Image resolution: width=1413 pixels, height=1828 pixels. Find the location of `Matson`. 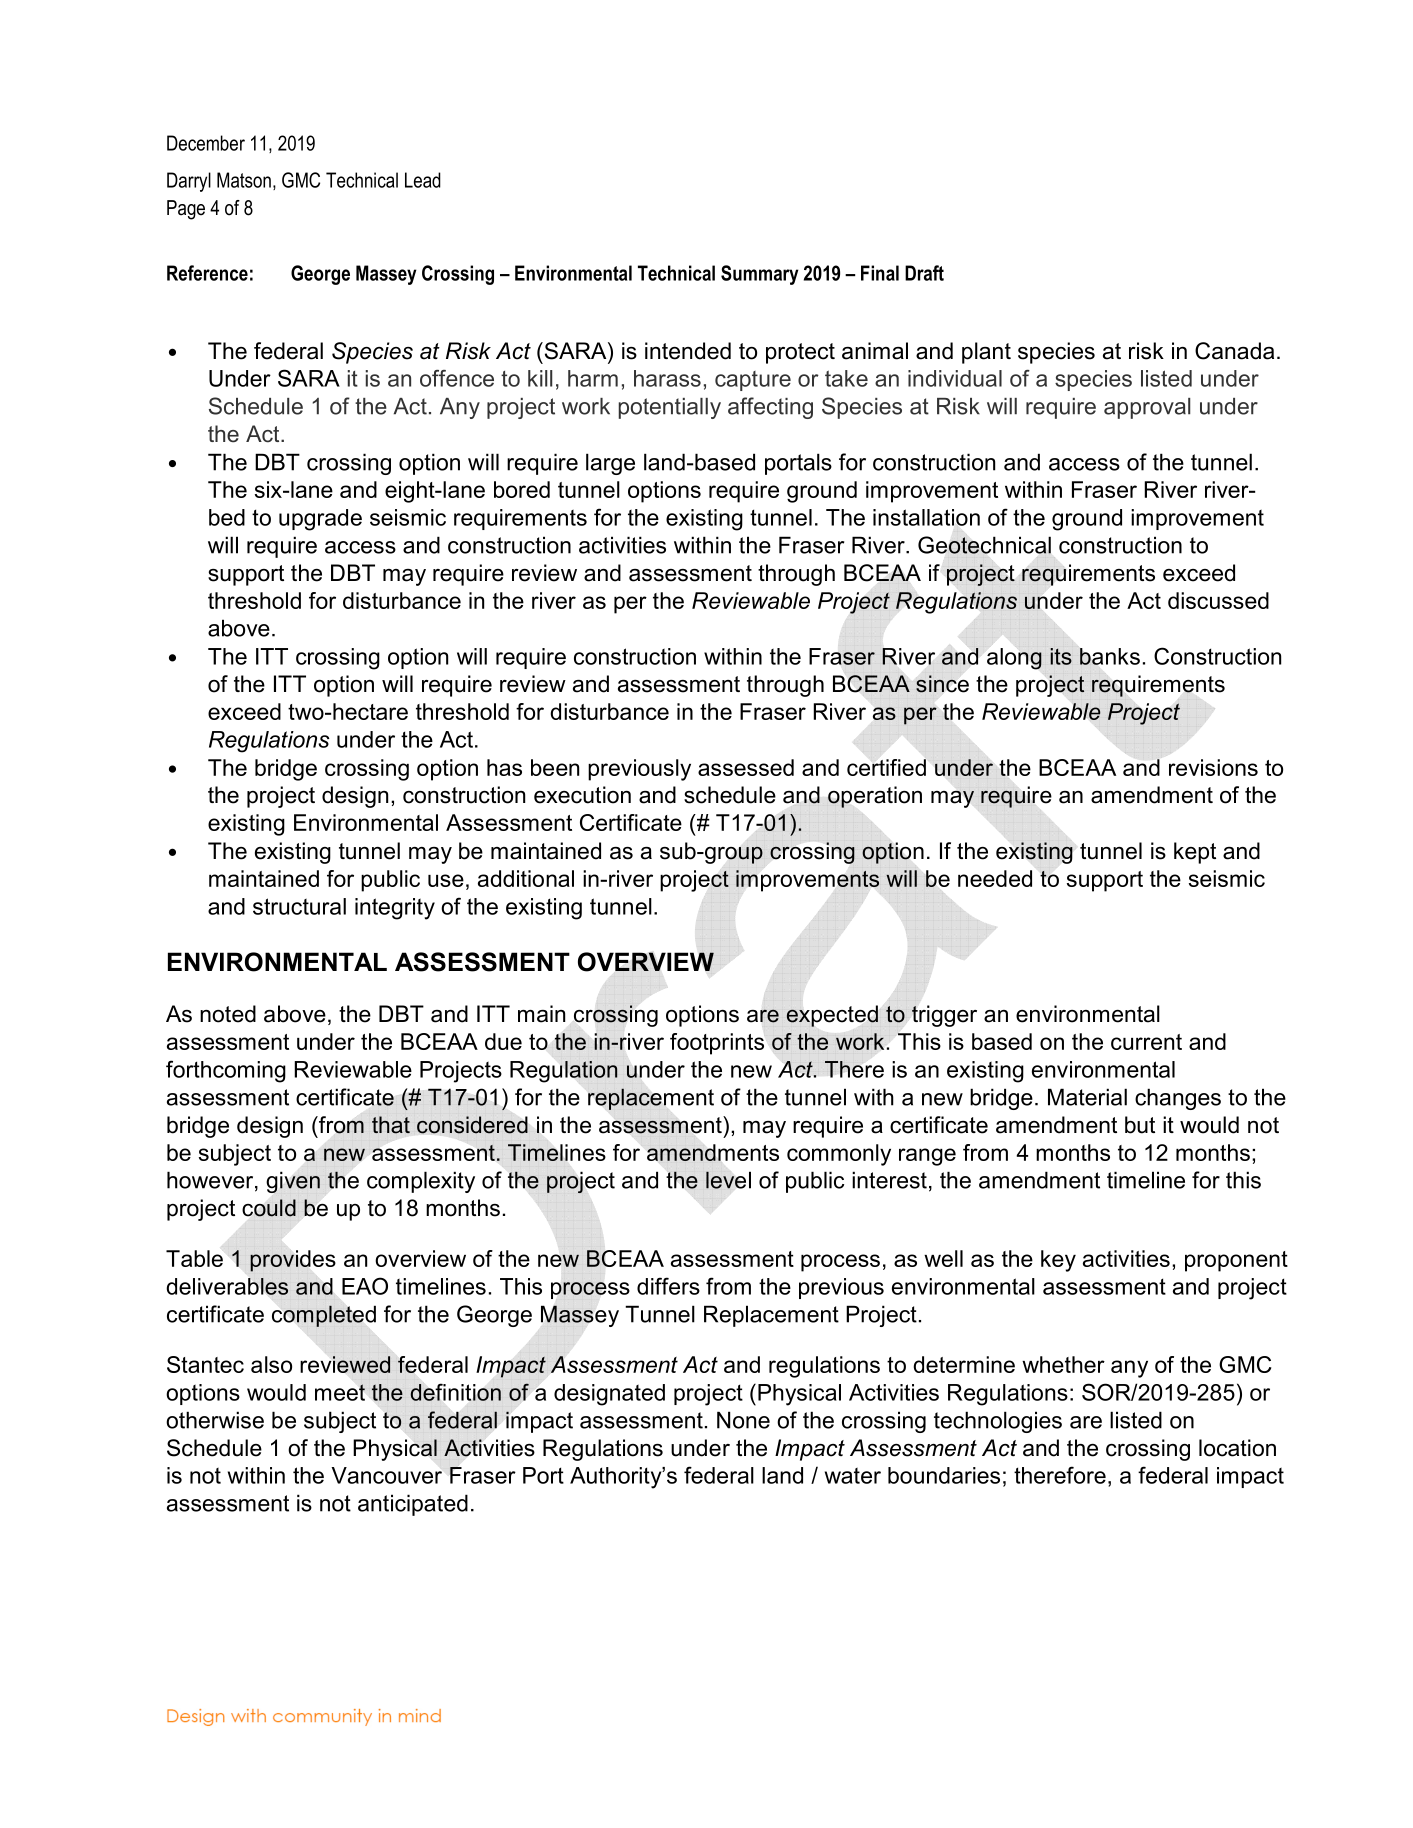

Matson is located at coordinates (244, 180).
